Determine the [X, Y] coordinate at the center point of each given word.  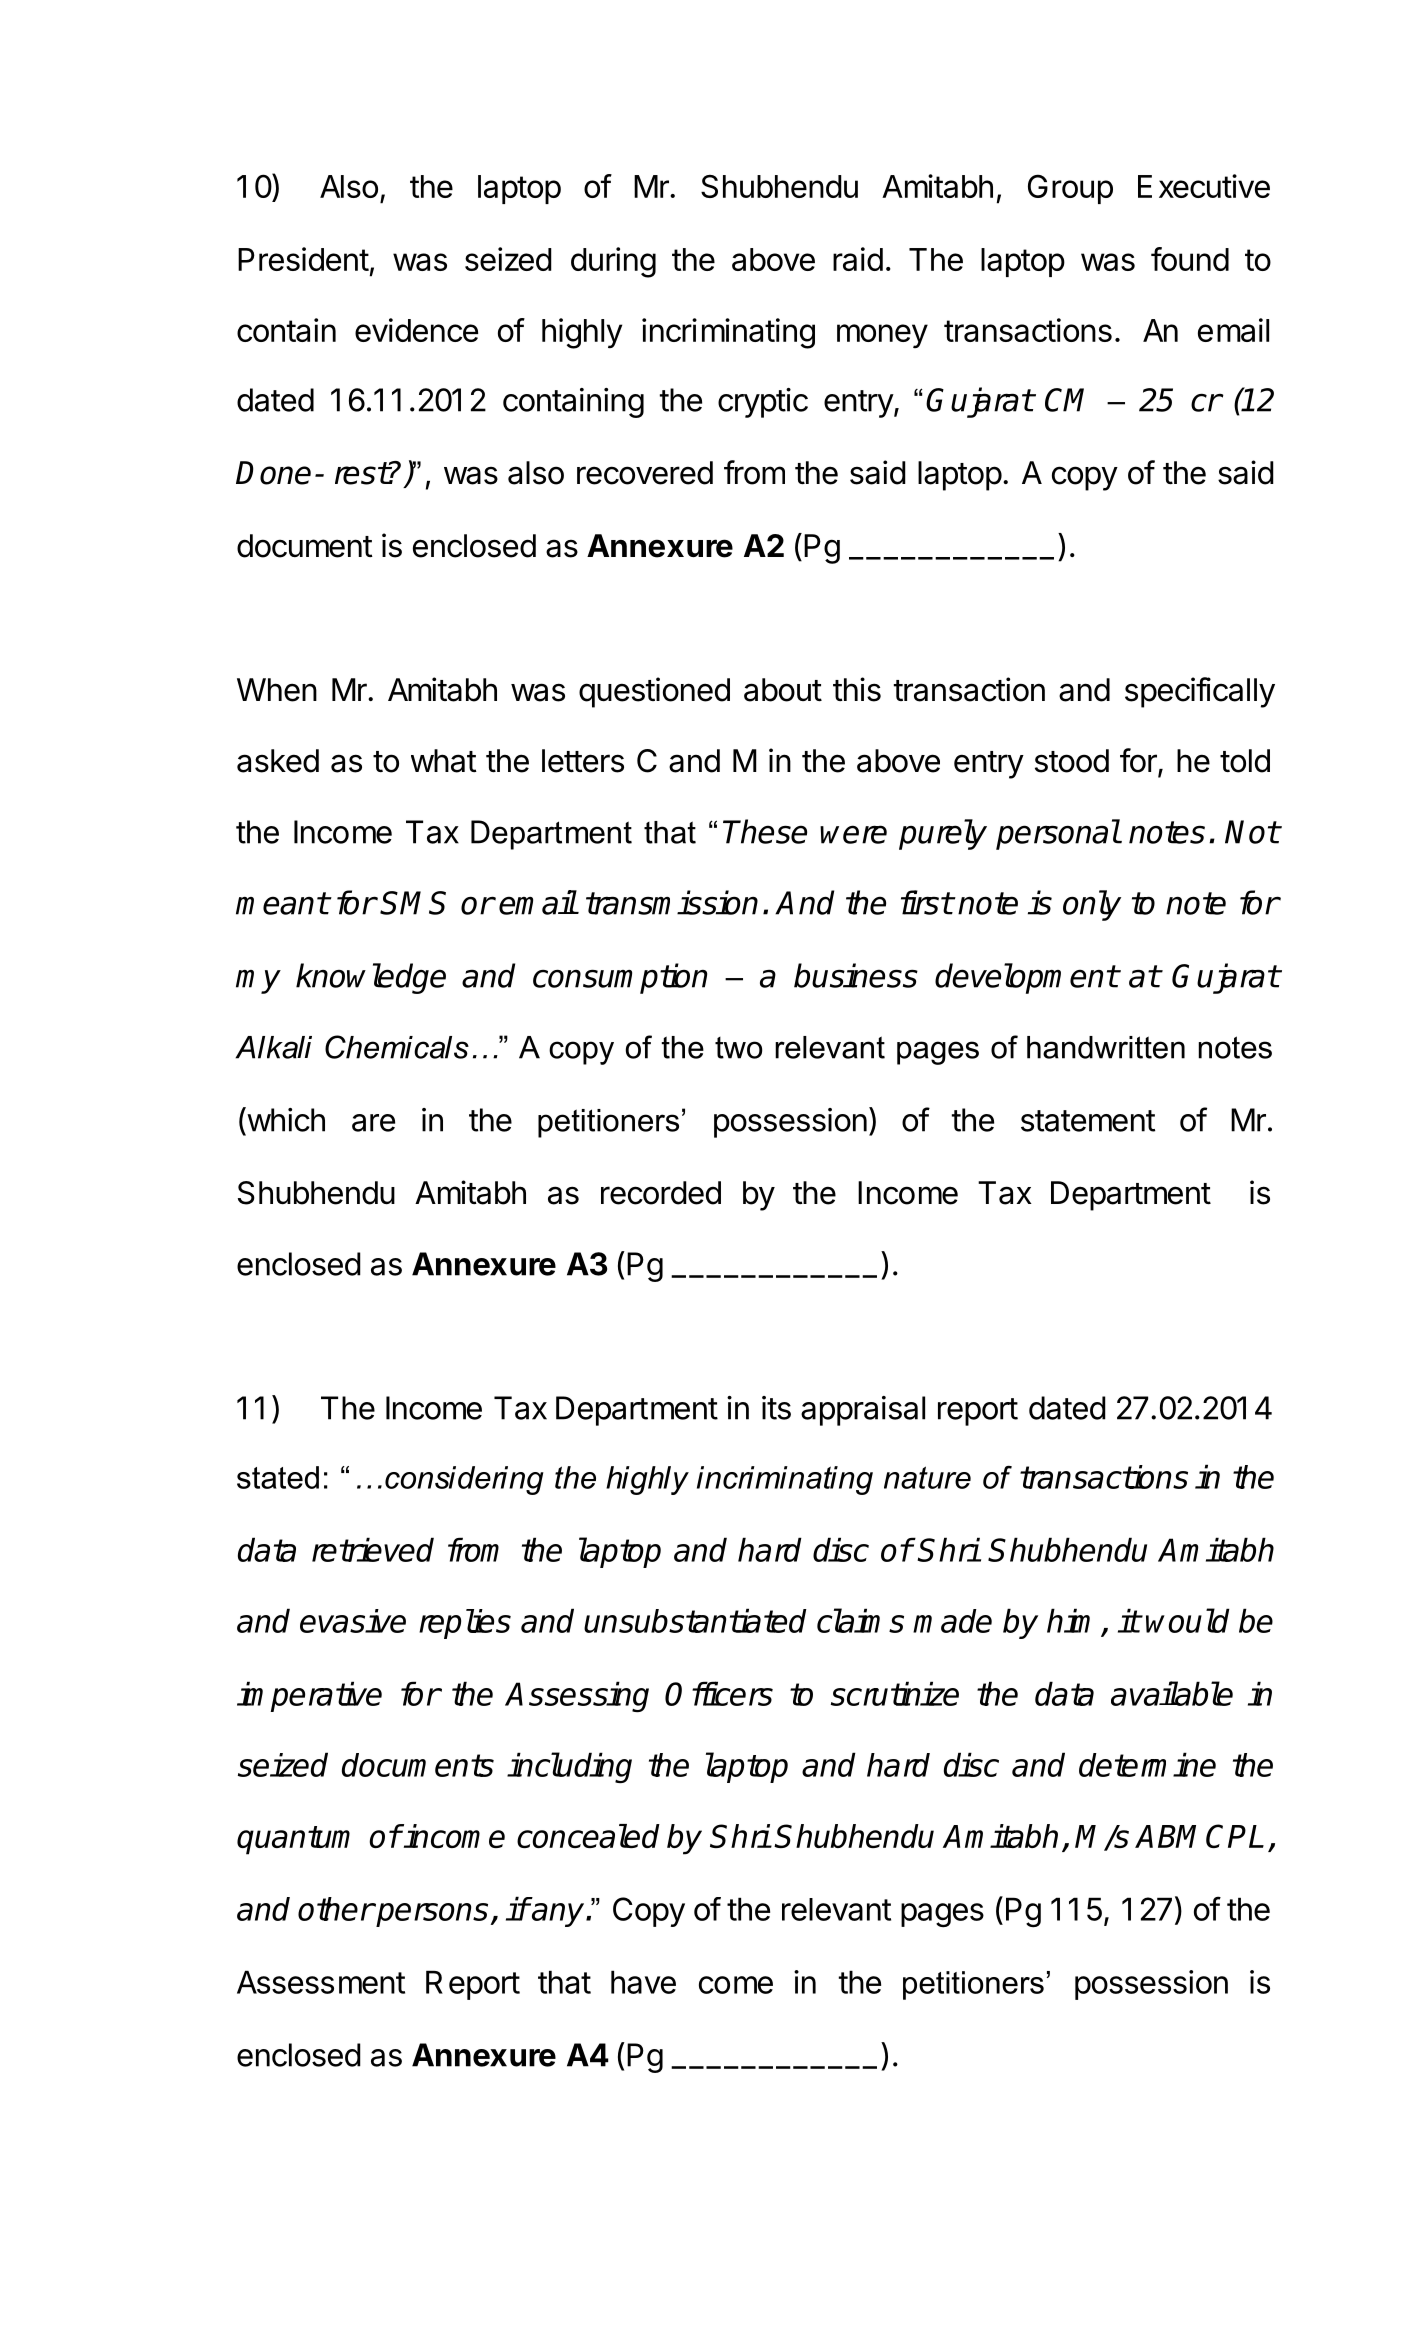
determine [1147, 1764]
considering [464, 1480]
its [776, 1408]
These [765, 831]
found [1190, 259]
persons [431, 1915]
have [643, 1982]
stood [1072, 761]
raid [858, 259]
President [303, 259]
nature [927, 1477]
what [444, 761]
